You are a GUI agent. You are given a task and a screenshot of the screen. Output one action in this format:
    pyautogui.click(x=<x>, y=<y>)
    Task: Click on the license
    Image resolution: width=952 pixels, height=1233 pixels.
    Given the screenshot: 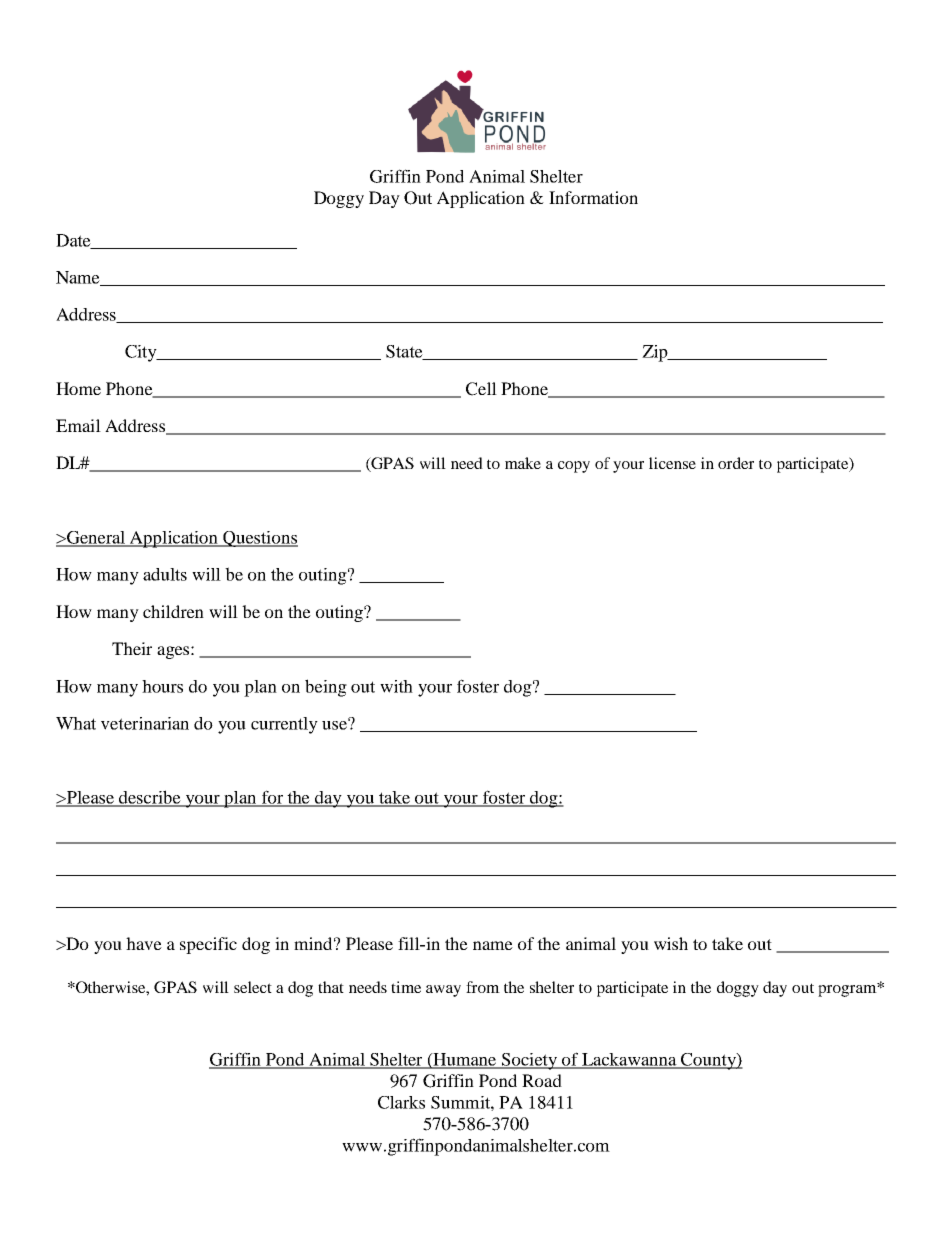 What is the action you would take?
    pyautogui.click(x=672, y=463)
